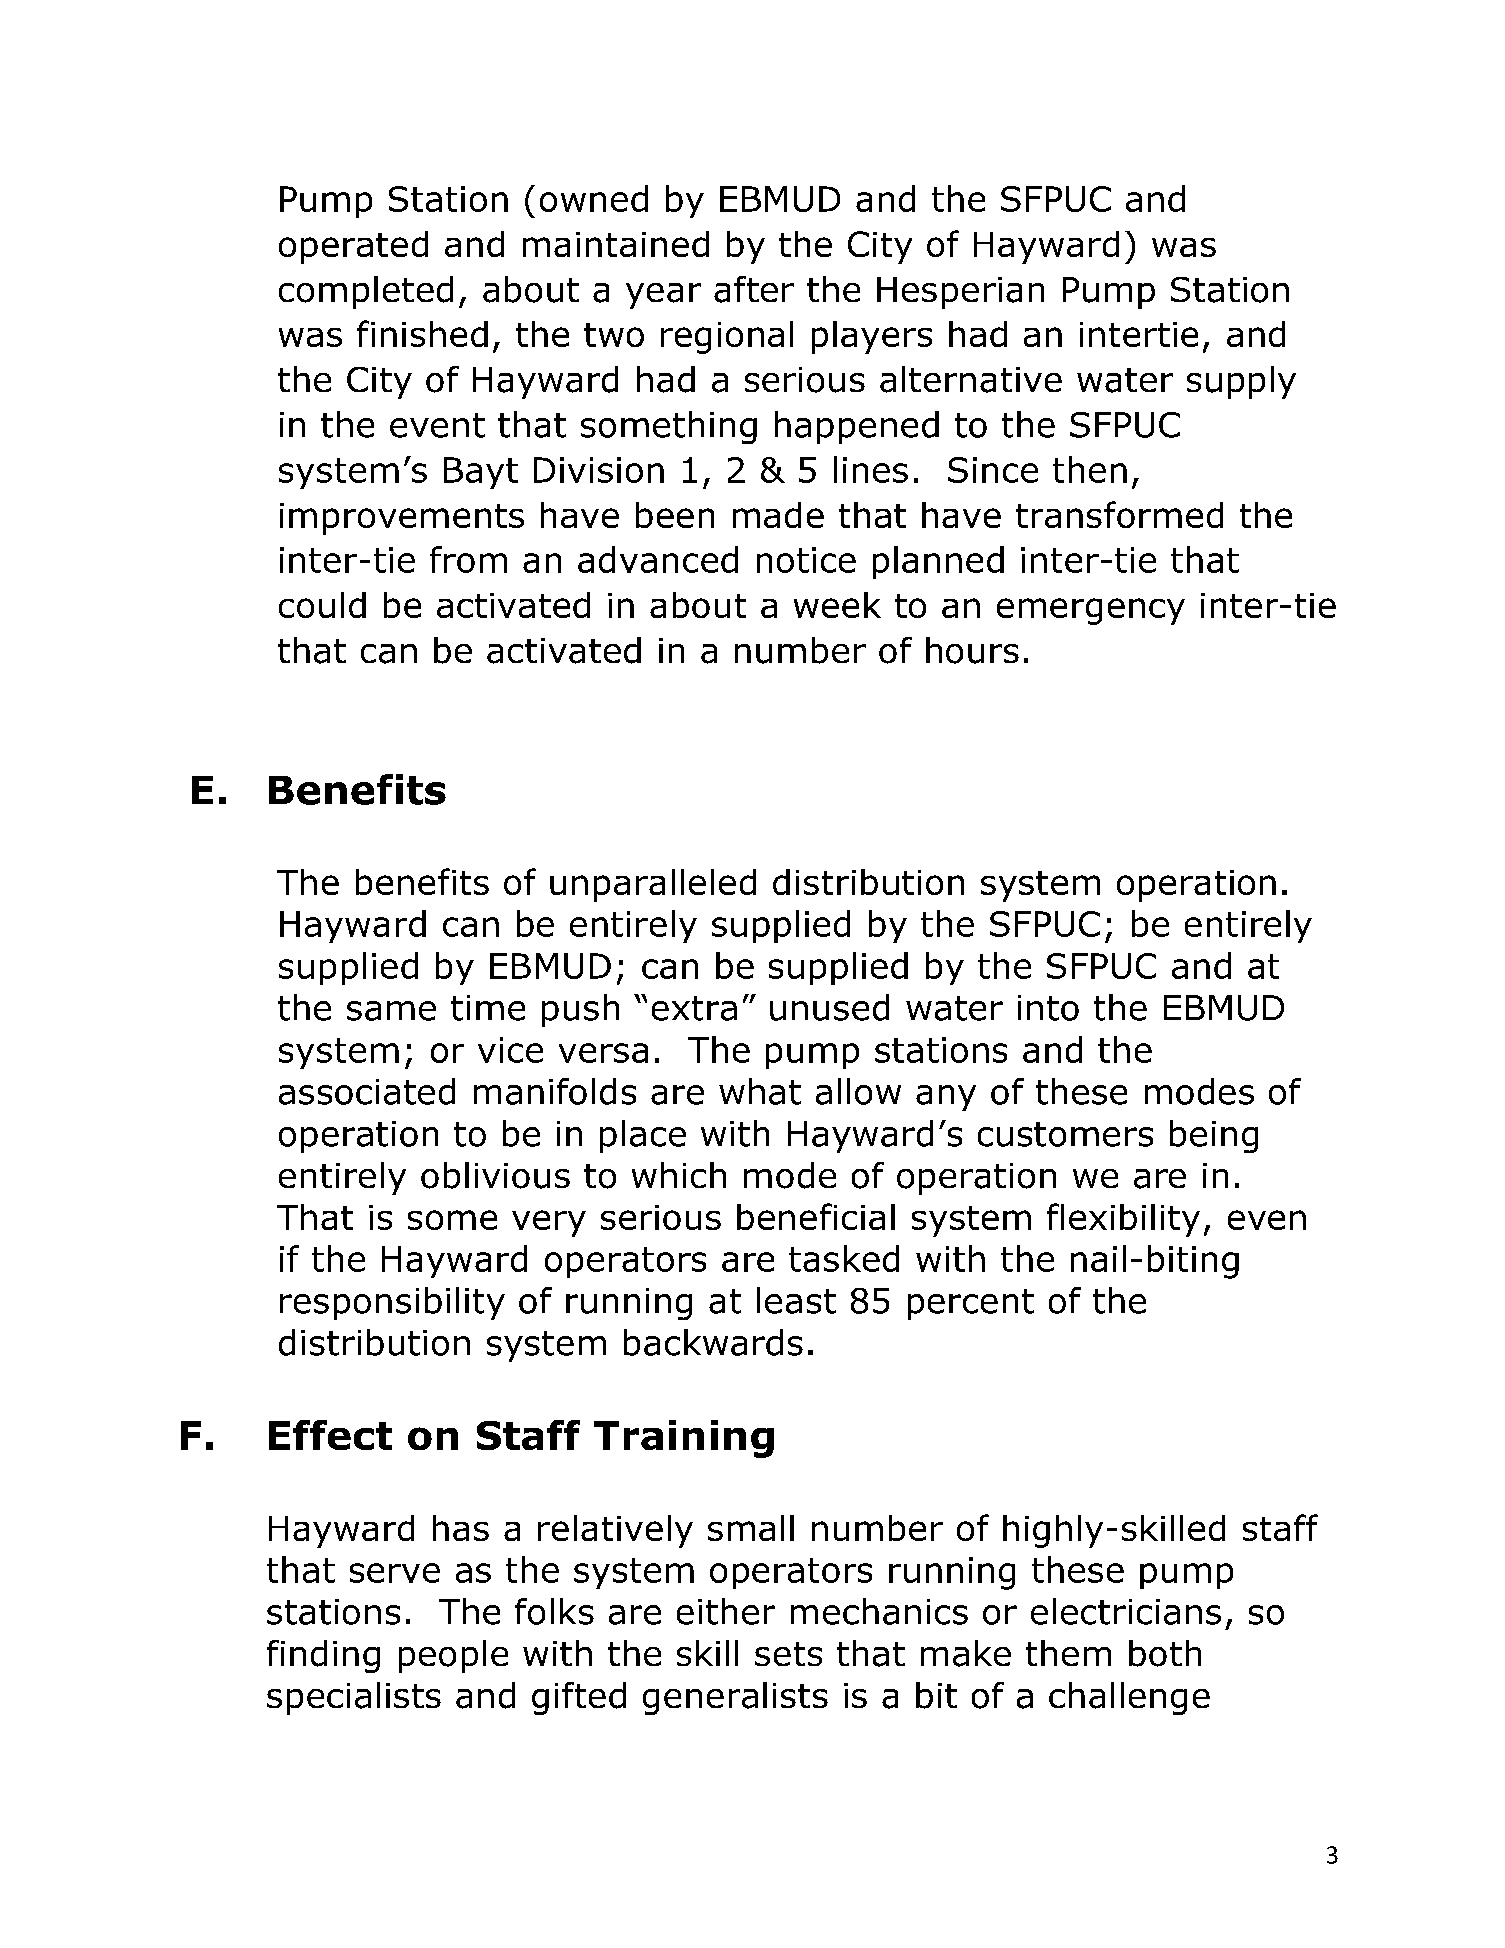  What do you see at coordinates (960, 293) in the page?
I see `Hesperian` at bounding box center [960, 293].
